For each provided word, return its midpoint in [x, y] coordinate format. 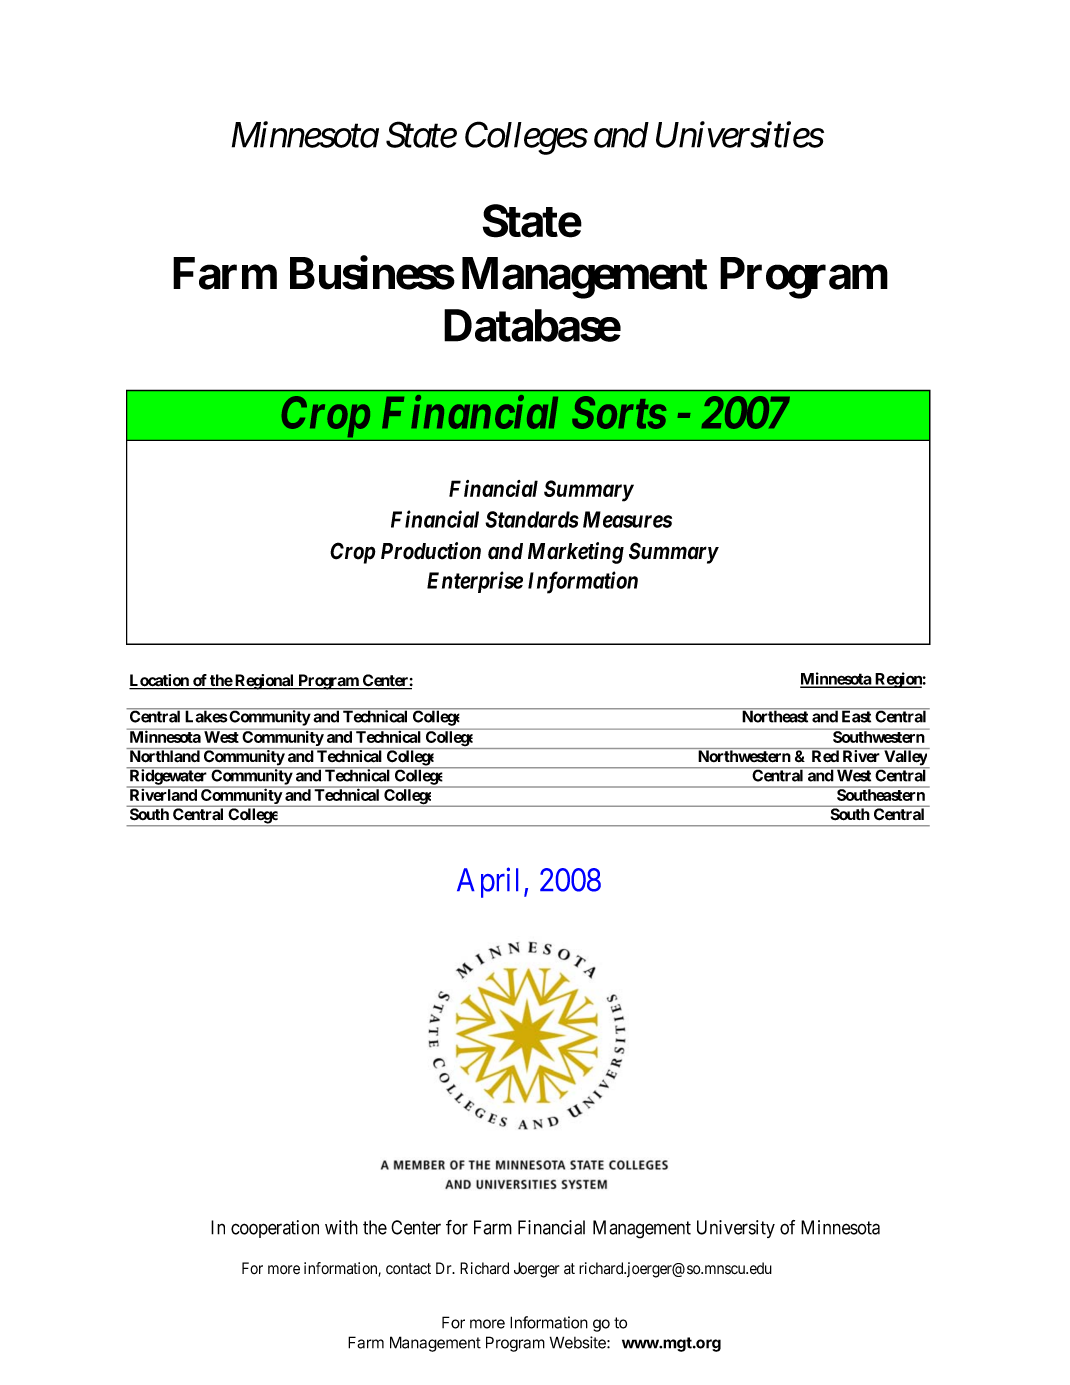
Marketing [576, 553]
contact [408, 1269]
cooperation [275, 1229]
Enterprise [475, 582]
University [736, 1229]
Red [825, 756]
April [487, 882]
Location [160, 681]
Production [431, 551]
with [341, 1227]
